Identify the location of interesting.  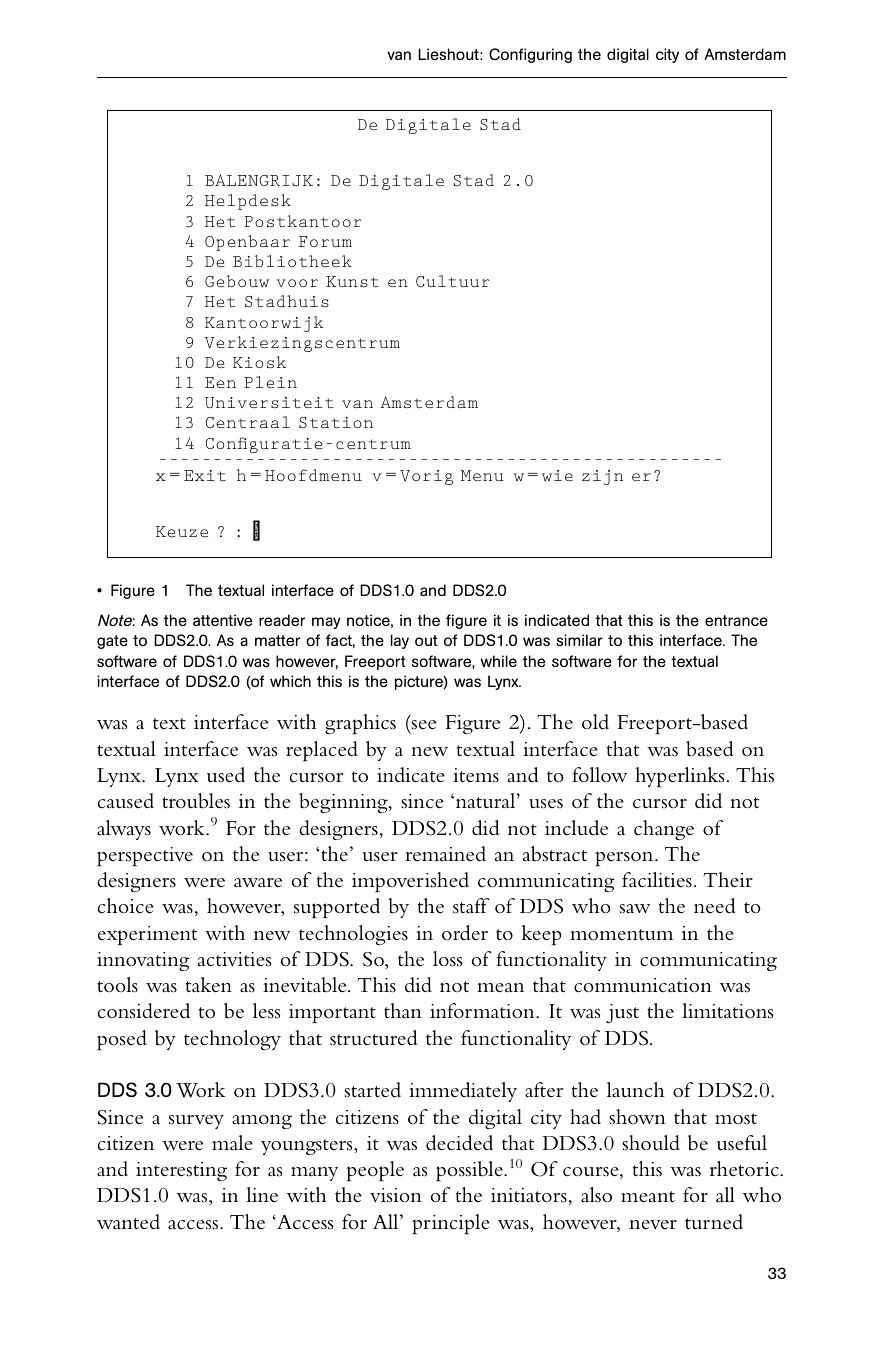
(181, 1171).
